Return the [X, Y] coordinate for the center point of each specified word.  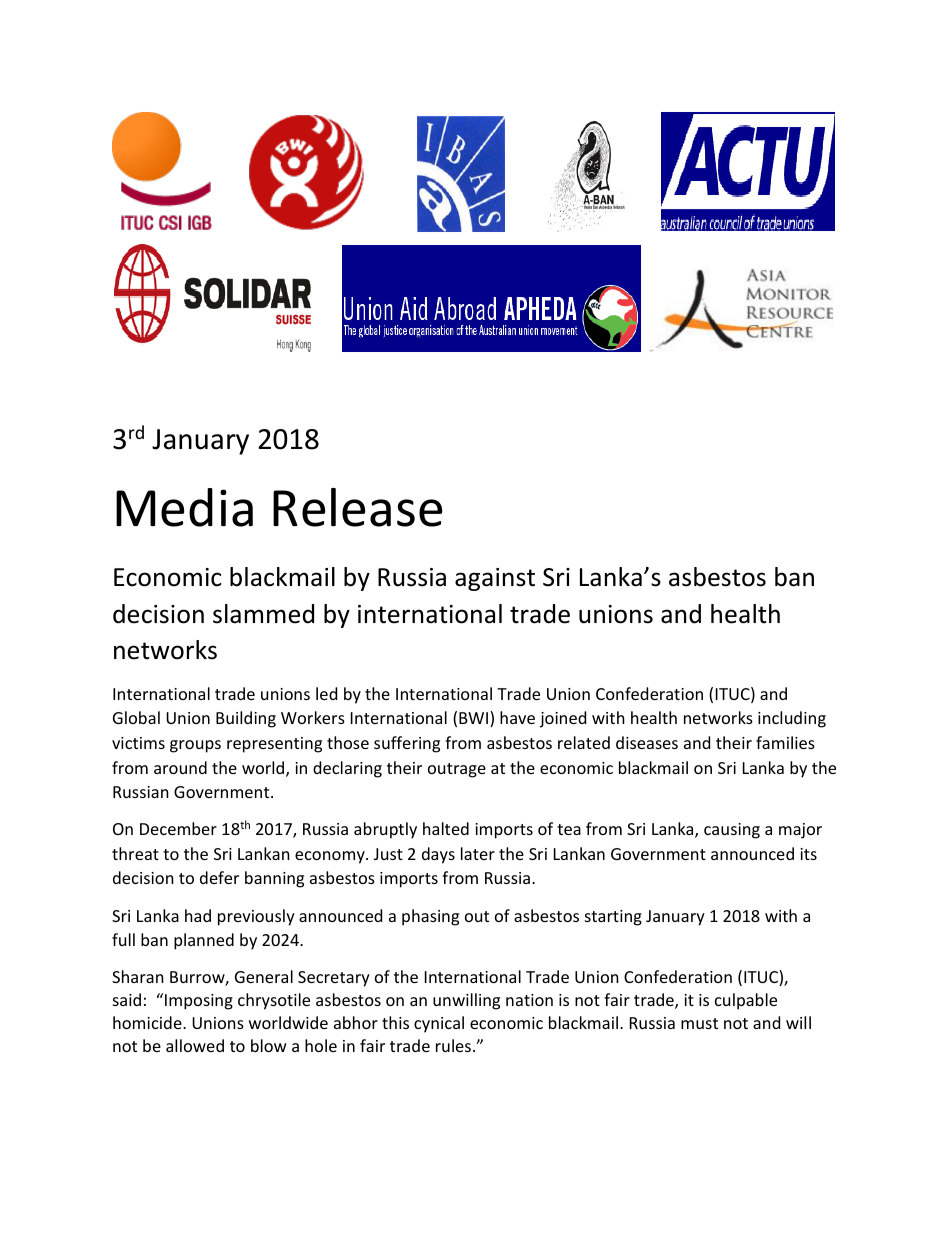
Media [184, 507]
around [180, 767]
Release [357, 507]
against [495, 579]
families [785, 742]
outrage [457, 770]
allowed [195, 1045]
